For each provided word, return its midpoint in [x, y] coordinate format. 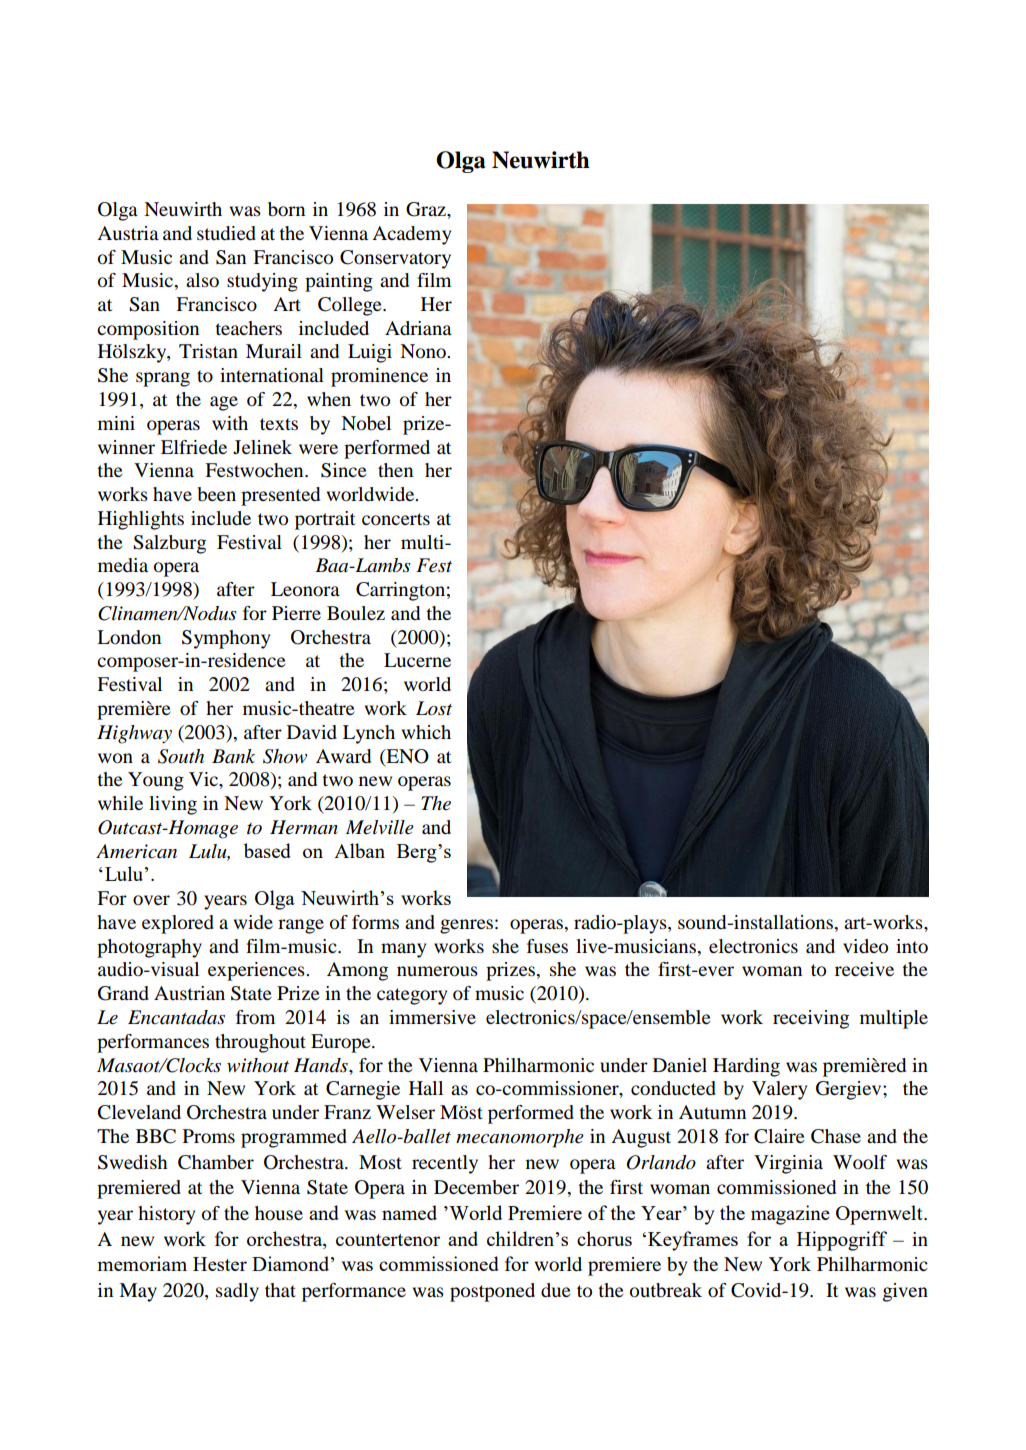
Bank [233, 756]
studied [226, 233]
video [865, 946]
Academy [411, 235]
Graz [427, 209]
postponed [492, 1292]
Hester [220, 1264]
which [426, 732]
